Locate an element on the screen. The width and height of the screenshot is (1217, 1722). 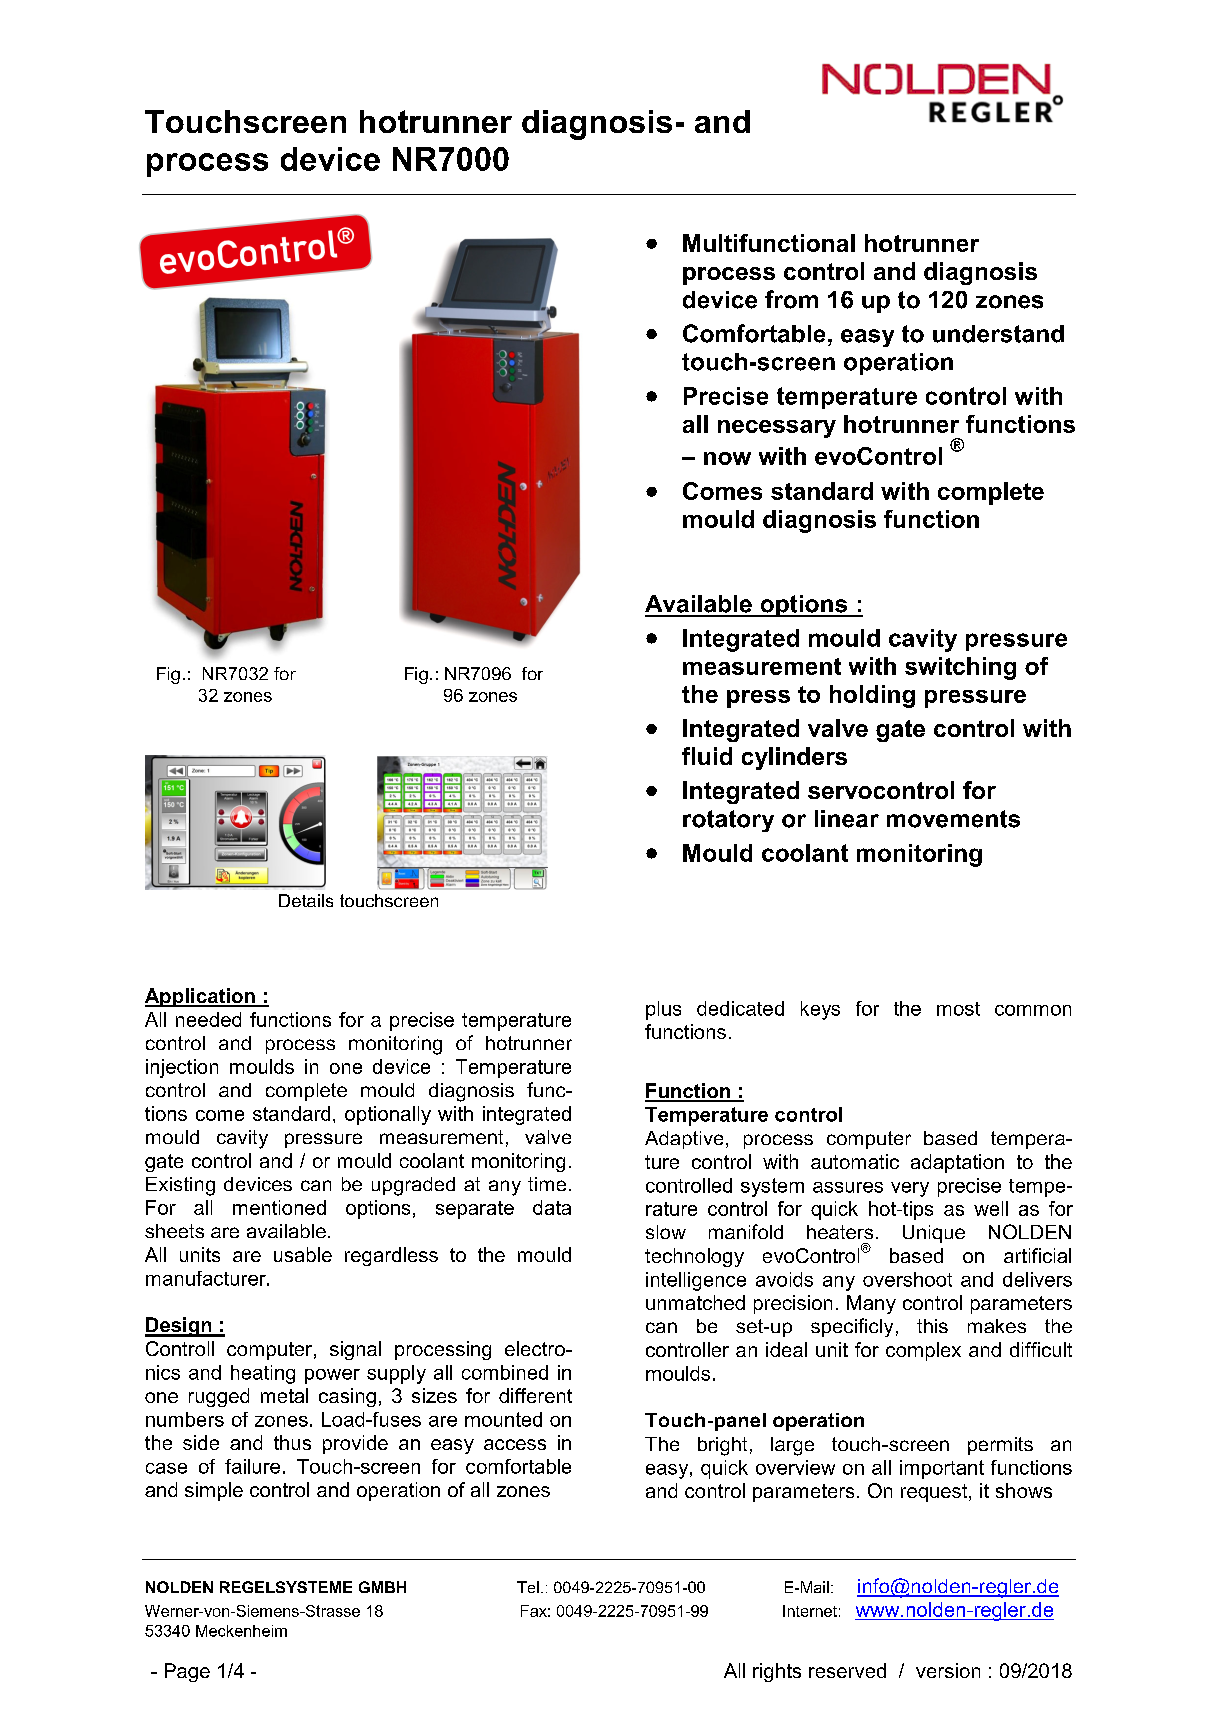
understand is located at coordinates (998, 334).
